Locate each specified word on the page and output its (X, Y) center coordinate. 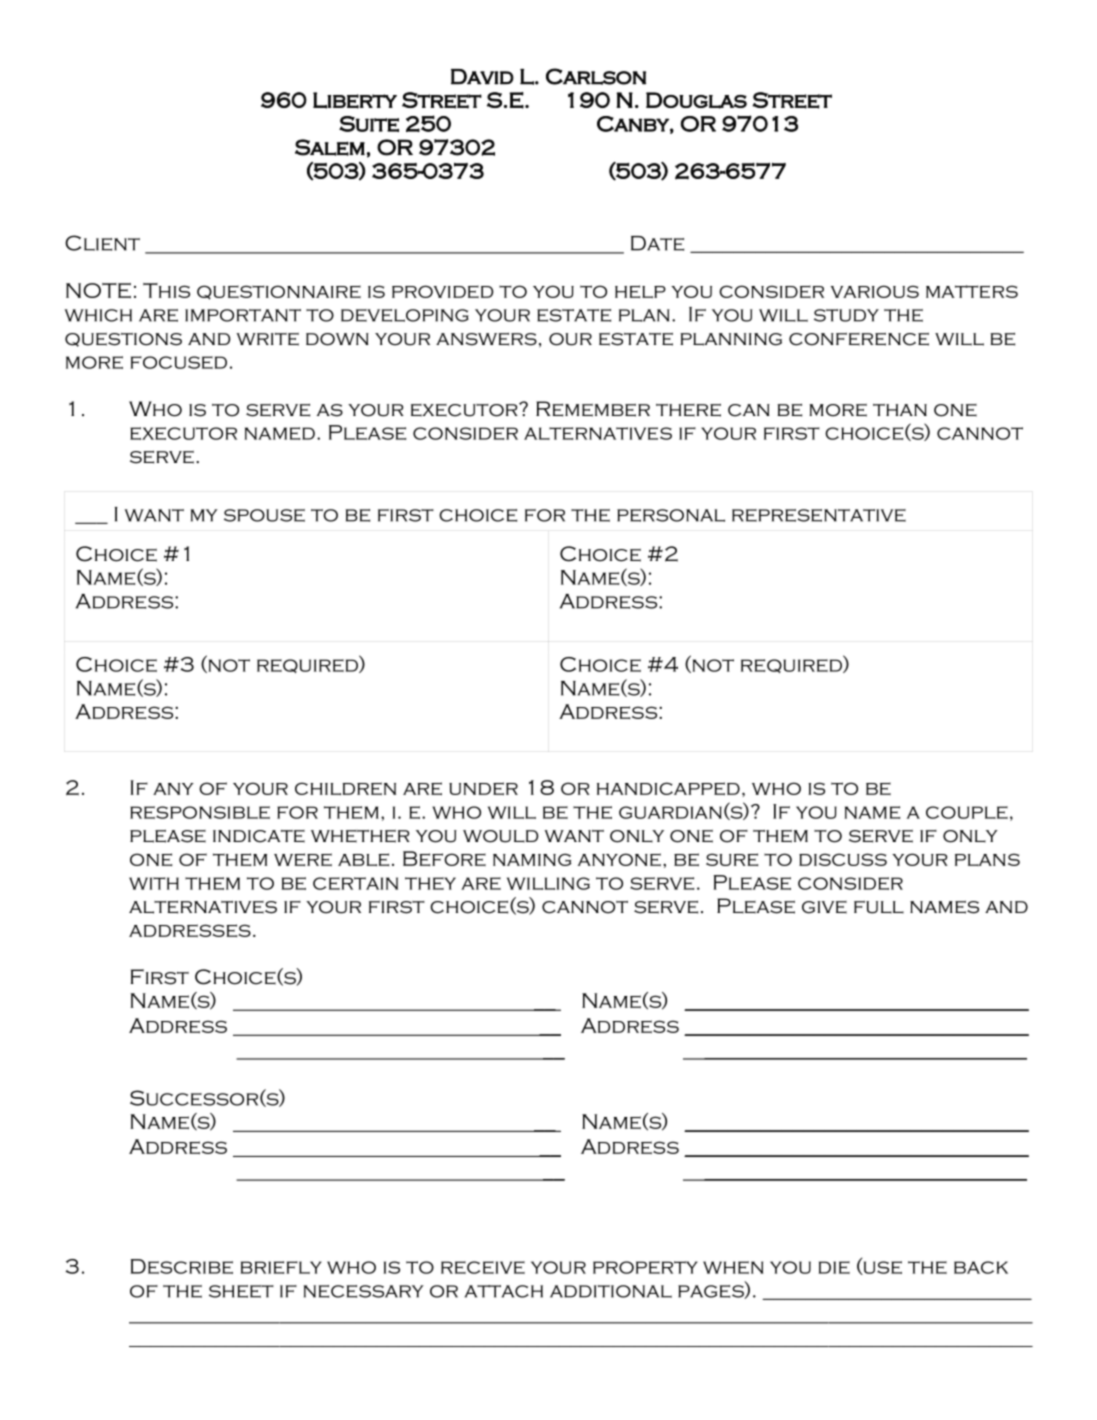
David (482, 77)
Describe (182, 1266)
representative (819, 515)
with (154, 883)
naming (532, 859)
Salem (330, 147)
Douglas (696, 100)
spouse (264, 515)
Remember (593, 409)
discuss (843, 859)
